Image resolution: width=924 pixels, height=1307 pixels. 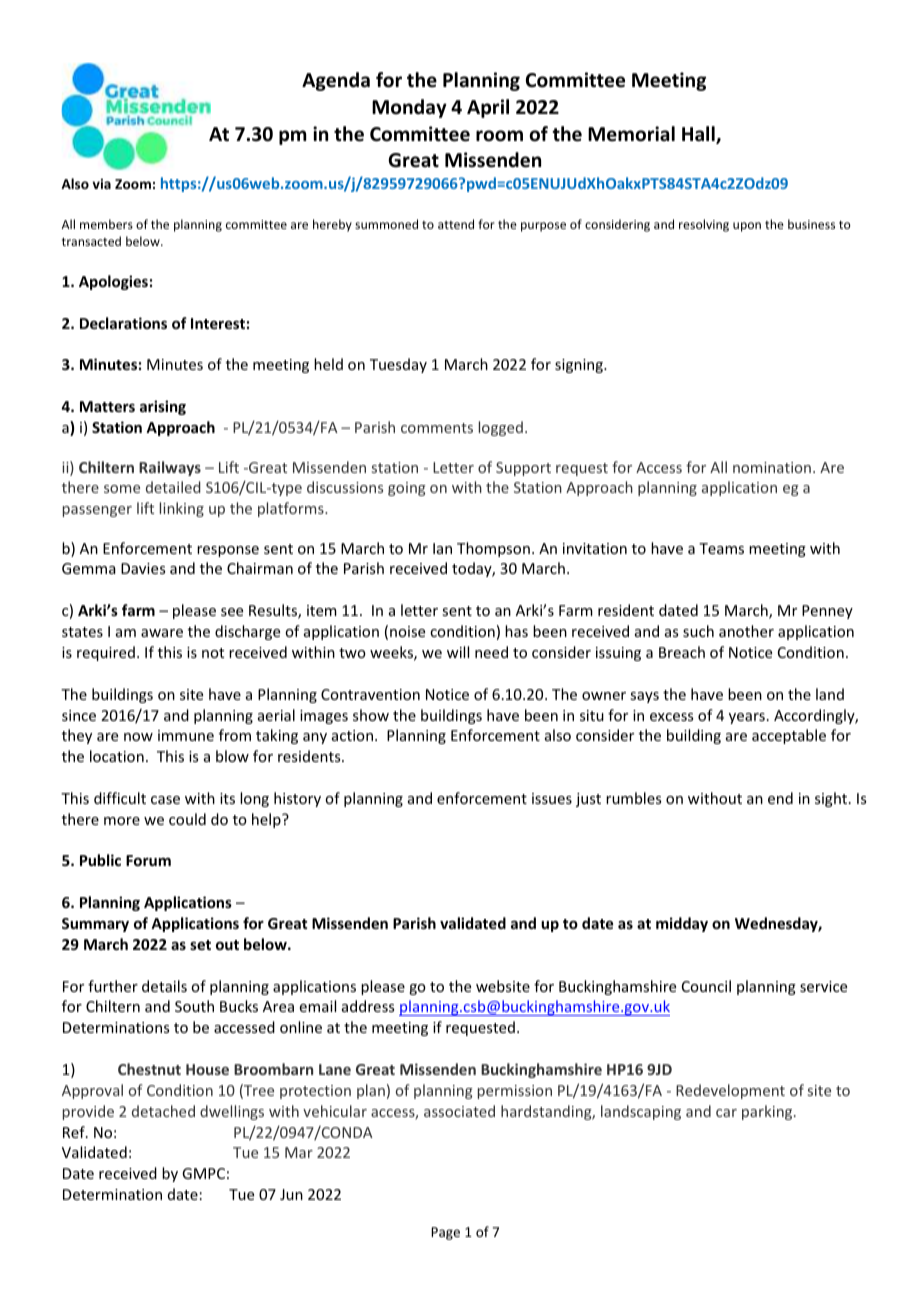 What do you see at coordinates (445, 1233) in the image?
I see `Page` at bounding box center [445, 1233].
